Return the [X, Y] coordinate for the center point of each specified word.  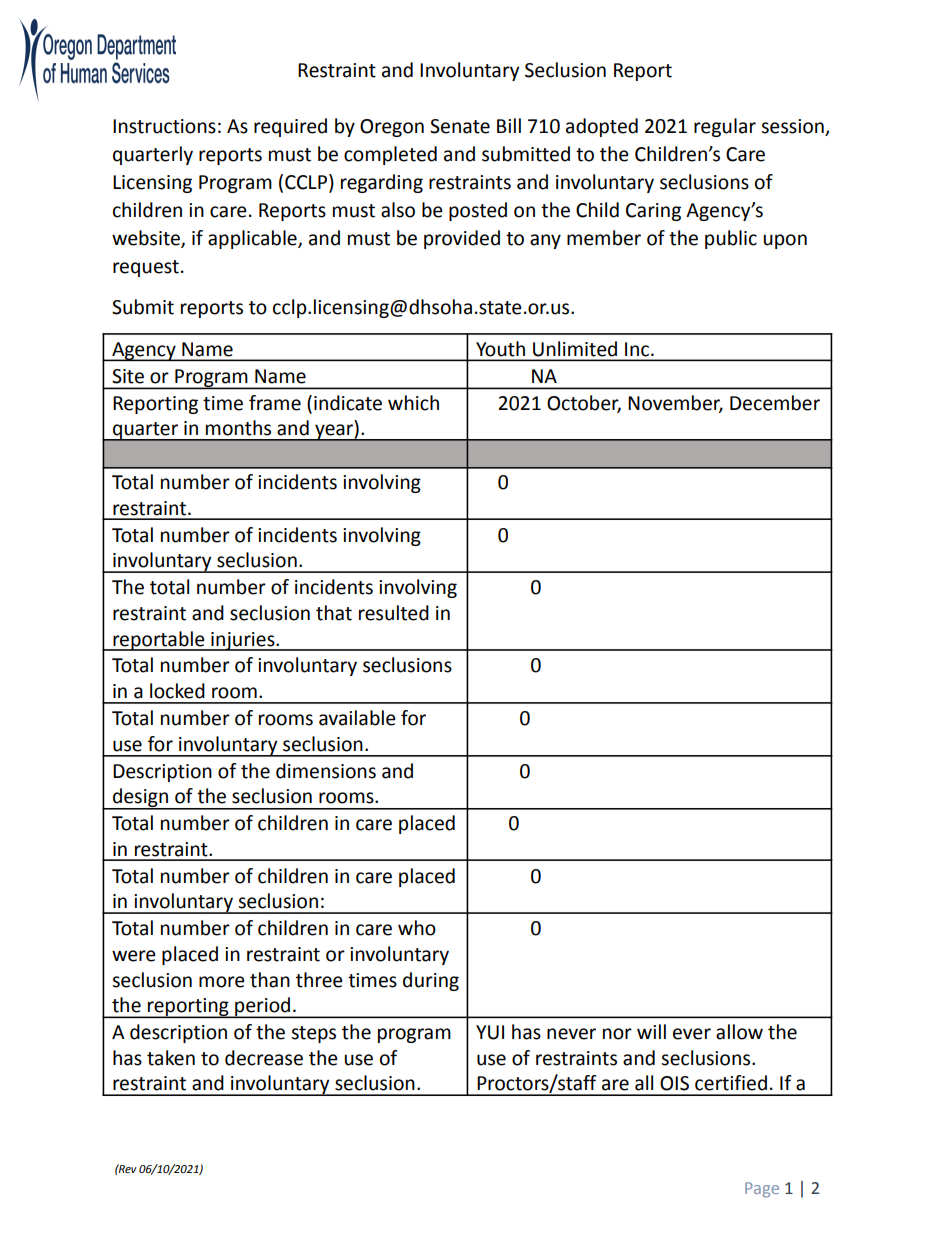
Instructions [164, 126]
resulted [394, 613]
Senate [460, 126]
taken [171, 1058]
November [675, 403]
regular [725, 127]
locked [177, 691]
